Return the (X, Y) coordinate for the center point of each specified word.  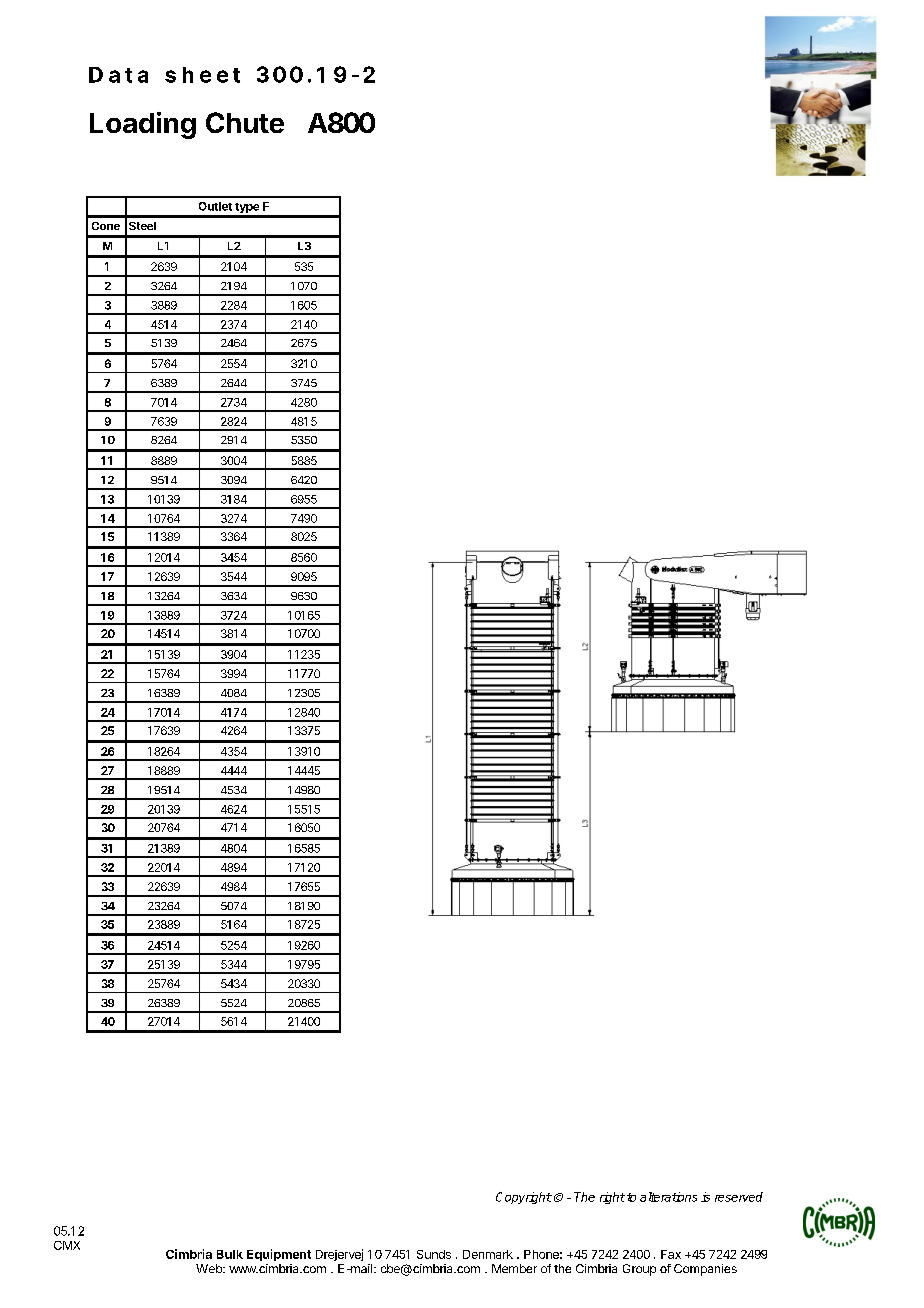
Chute (245, 122)
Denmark (488, 1254)
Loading (143, 125)
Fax (671, 1254)
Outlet (215, 206)
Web (210, 1268)
